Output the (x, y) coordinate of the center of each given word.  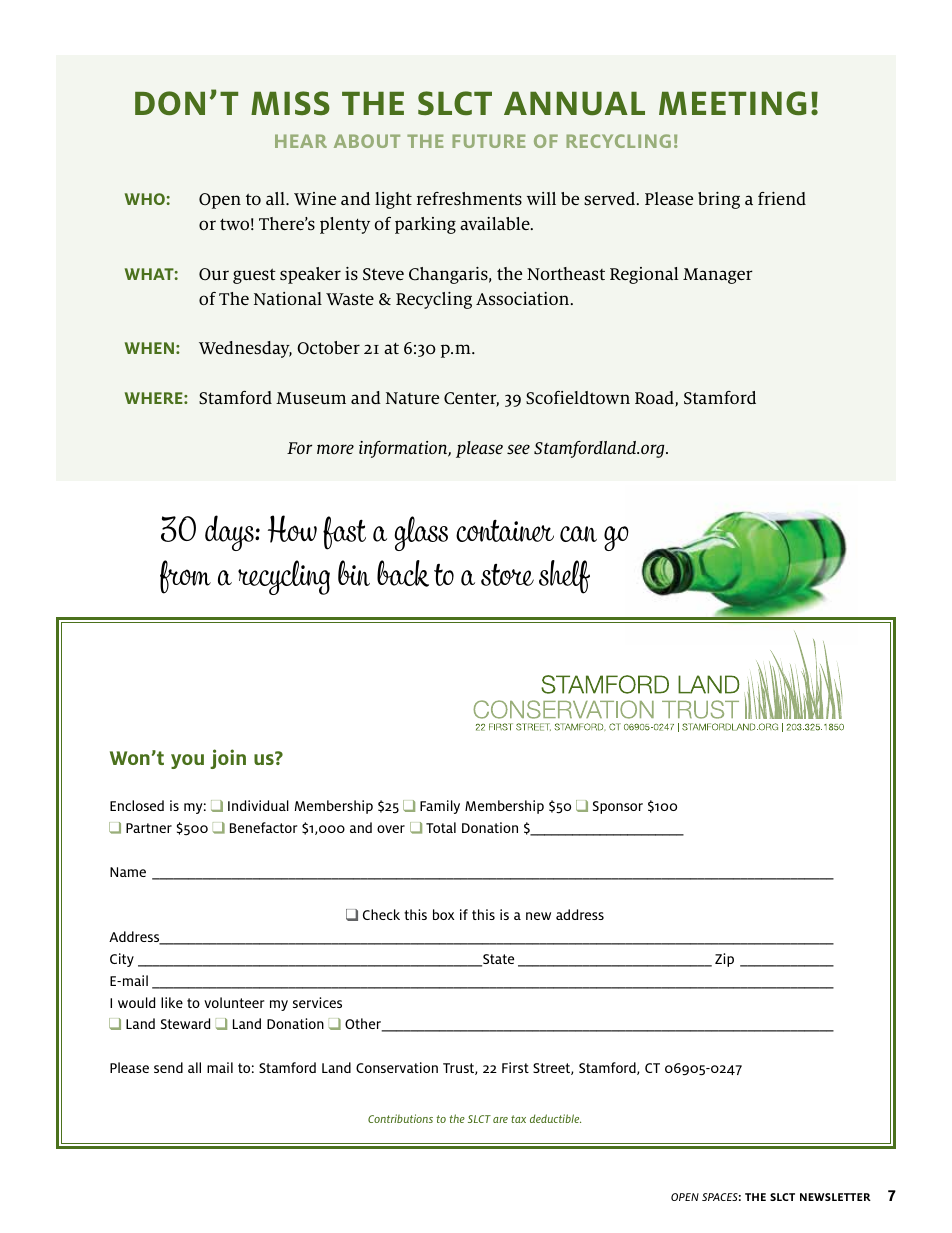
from (185, 577)
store (507, 575)
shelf (564, 577)
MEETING (732, 103)
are (500, 1120)
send (168, 1067)
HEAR (301, 141)
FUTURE (488, 141)
